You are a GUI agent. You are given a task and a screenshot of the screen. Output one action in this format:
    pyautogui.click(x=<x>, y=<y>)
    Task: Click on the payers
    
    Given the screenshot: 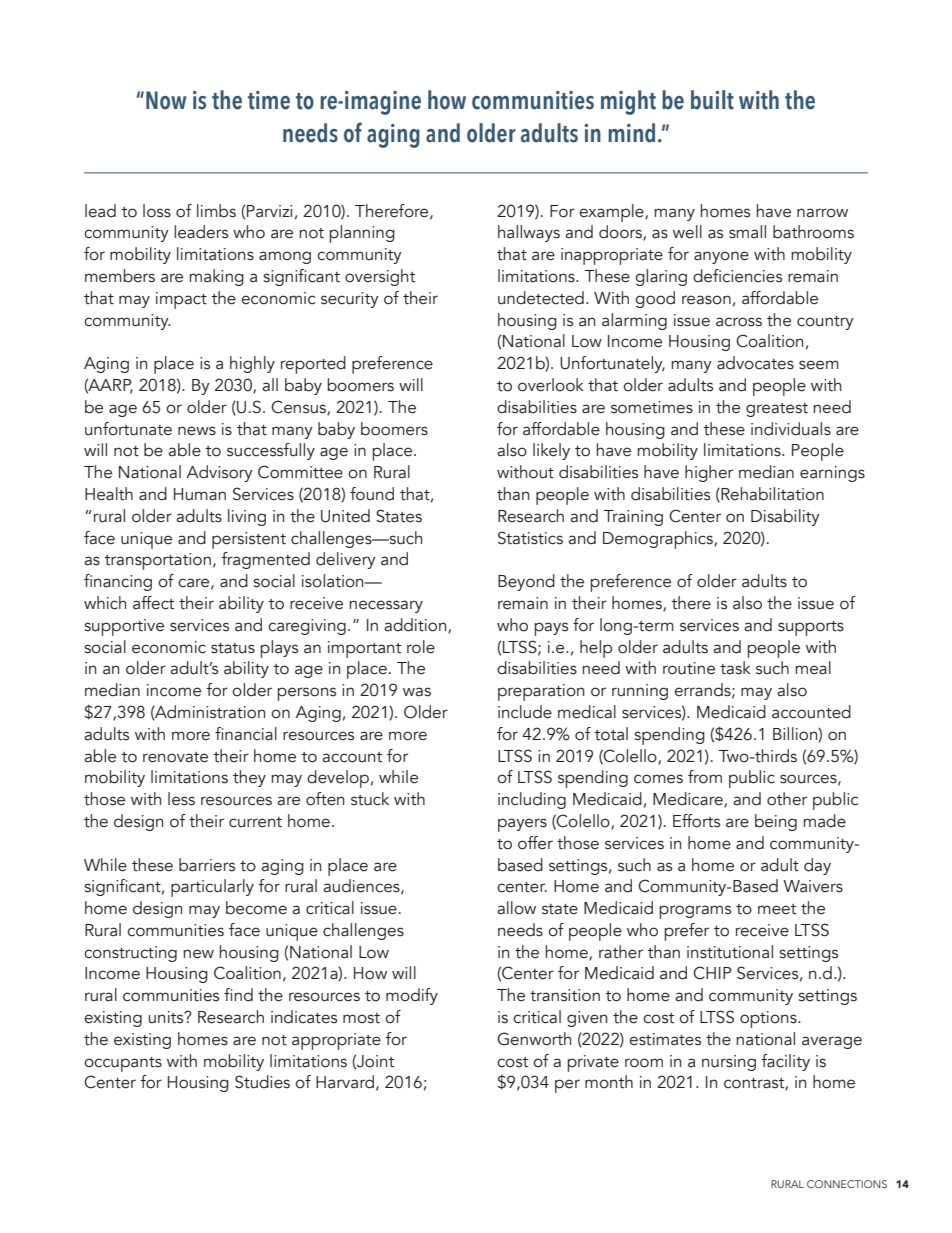 What is the action you would take?
    pyautogui.click(x=522, y=825)
